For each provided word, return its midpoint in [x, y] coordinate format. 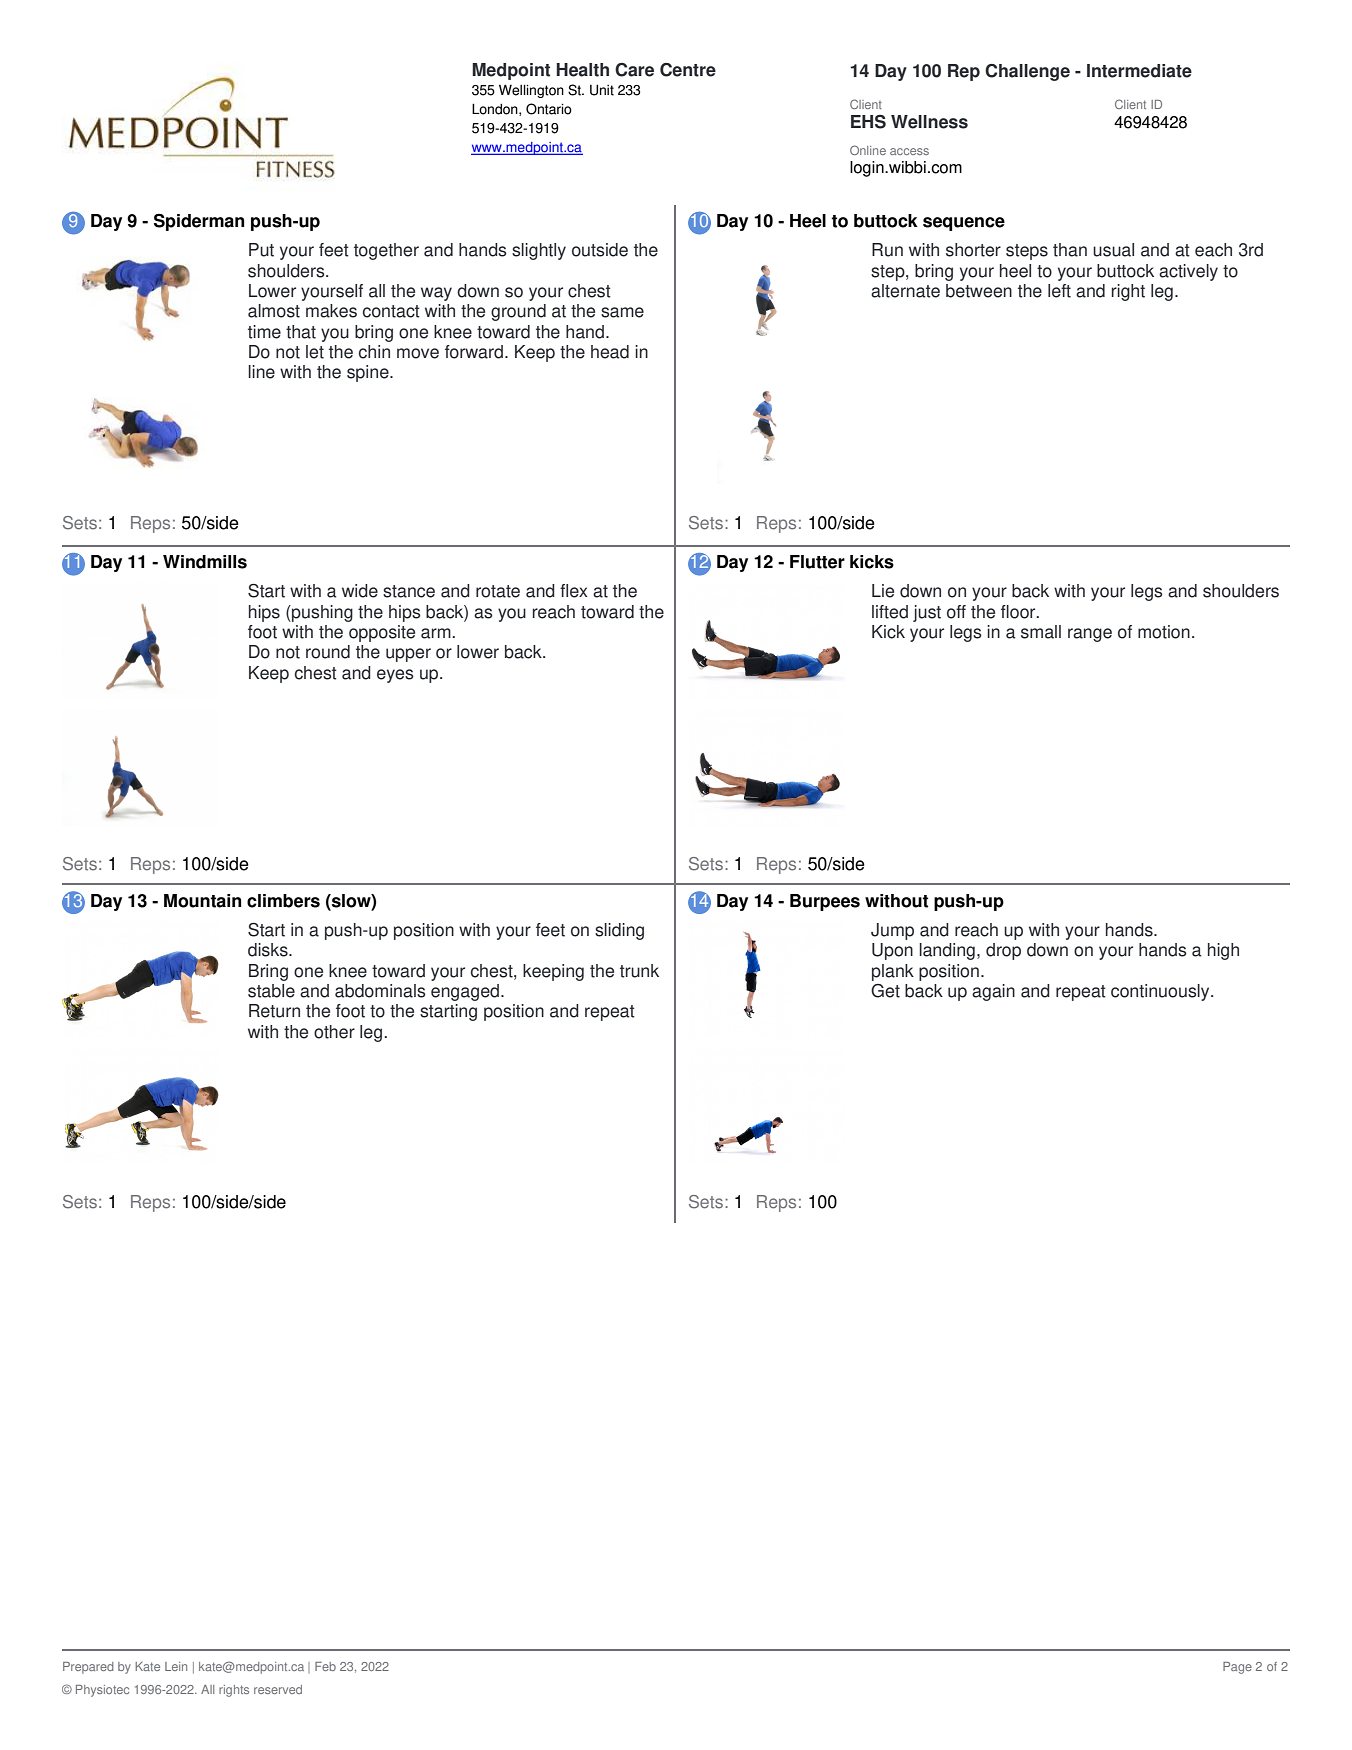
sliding [619, 931]
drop [1003, 951]
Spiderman [199, 222]
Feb [325, 1666]
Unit [602, 90]
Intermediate [1139, 71]
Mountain [202, 901]
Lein [176, 1666]
